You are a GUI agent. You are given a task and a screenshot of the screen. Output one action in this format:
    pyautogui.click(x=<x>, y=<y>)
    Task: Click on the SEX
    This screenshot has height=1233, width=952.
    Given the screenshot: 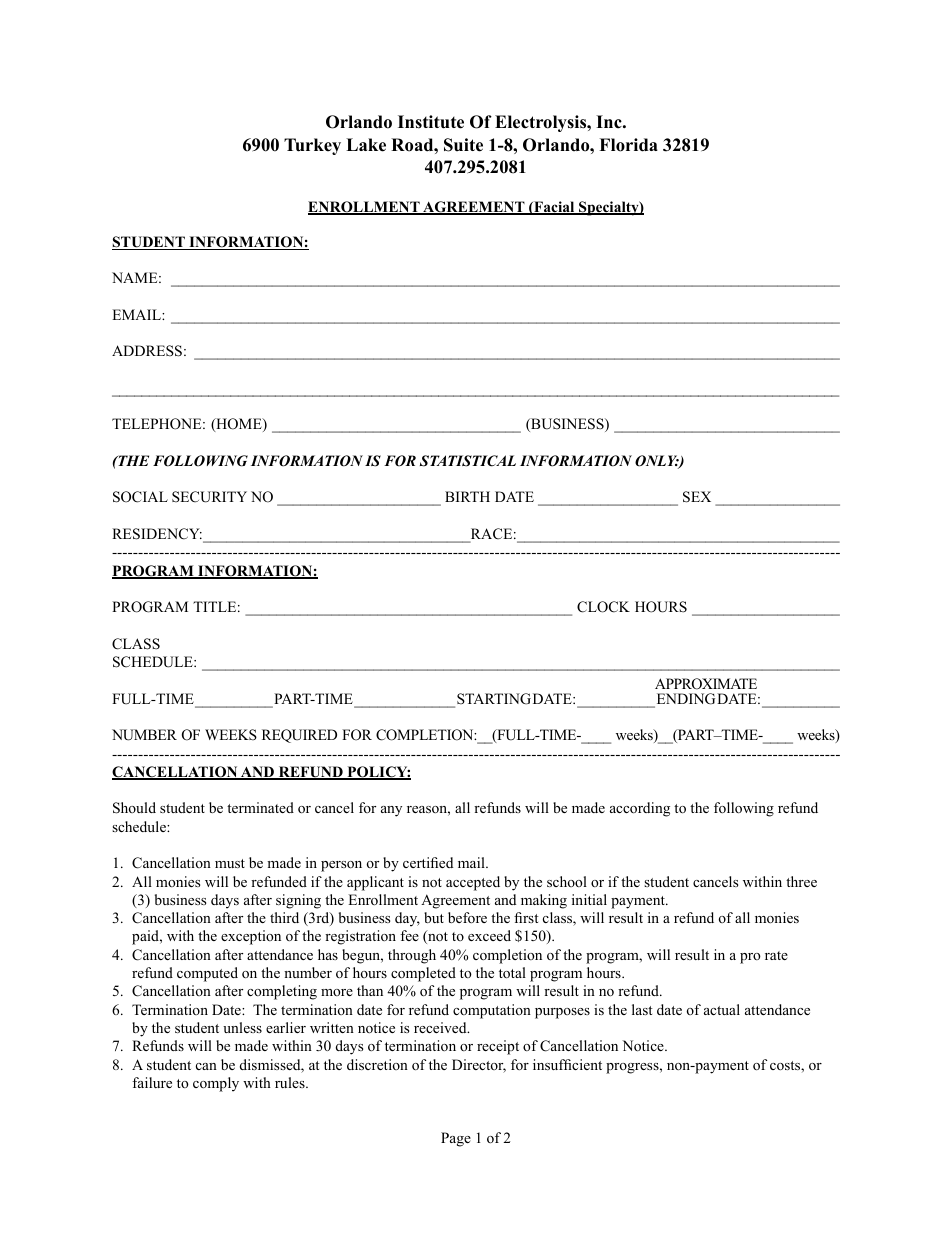 What is the action you would take?
    pyautogui.click(x=697, y=497)
